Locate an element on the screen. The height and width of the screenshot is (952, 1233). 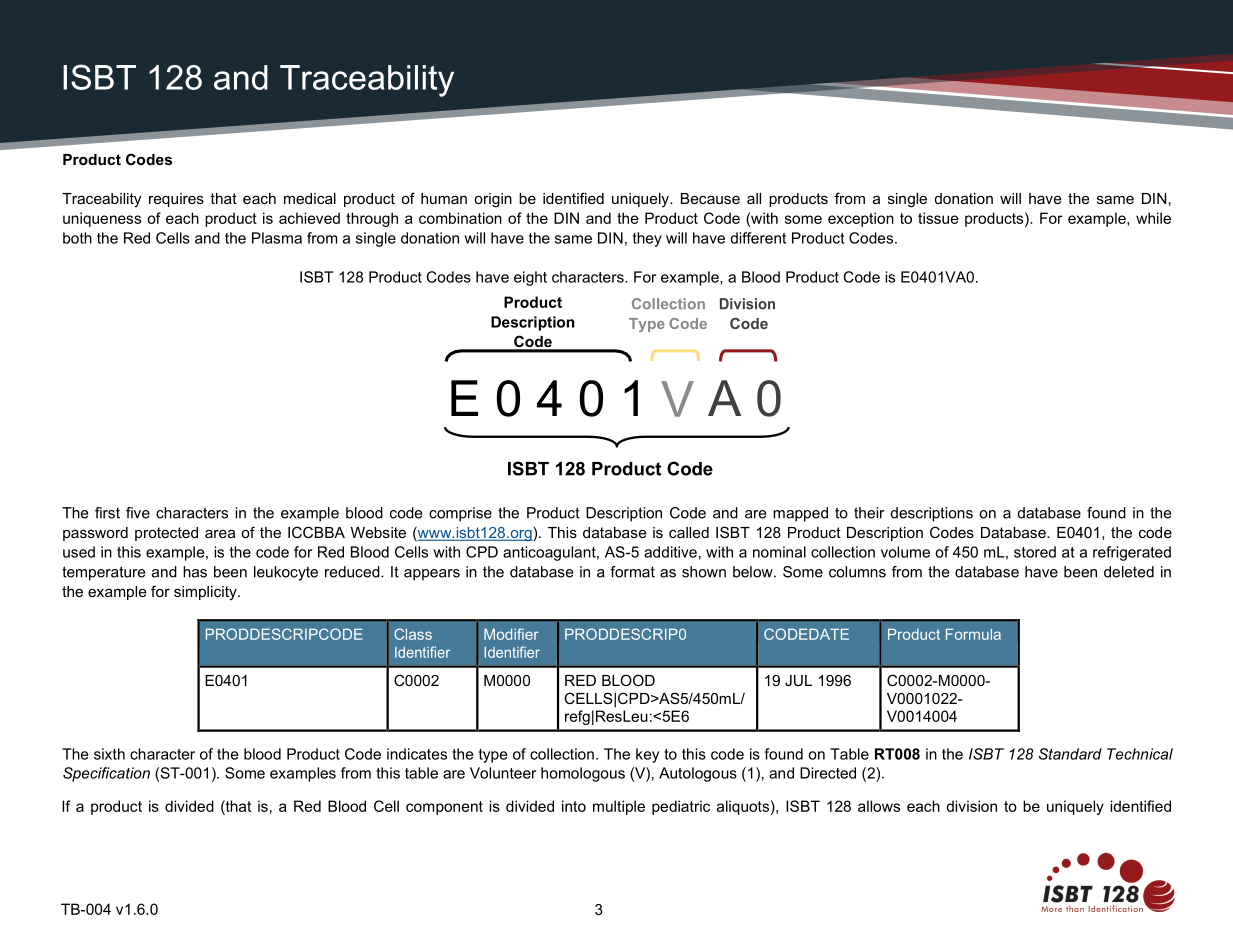
tissue is located at coordinates (938, 218).
